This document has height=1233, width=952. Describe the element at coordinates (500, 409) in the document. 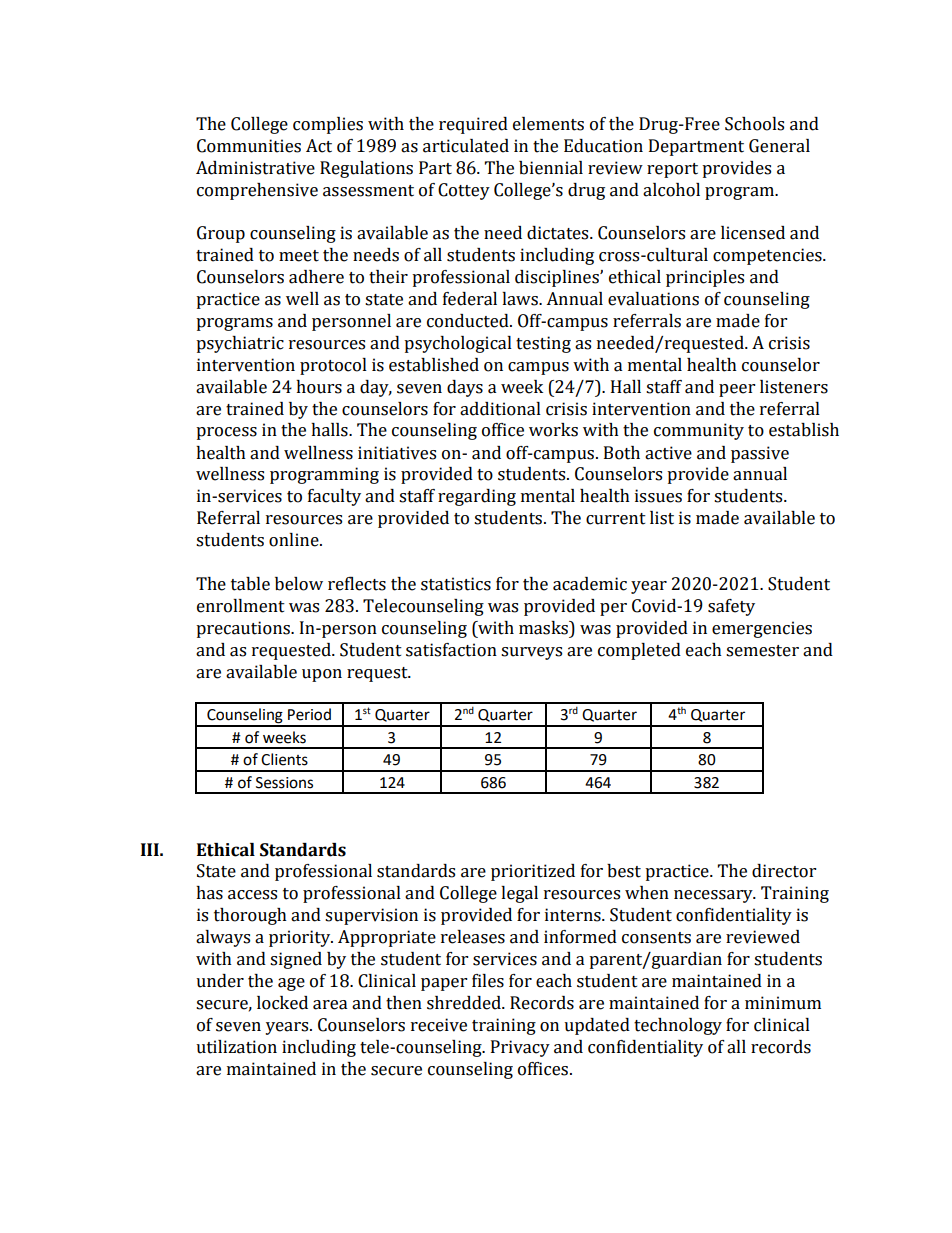

I see `additional` at that location.
